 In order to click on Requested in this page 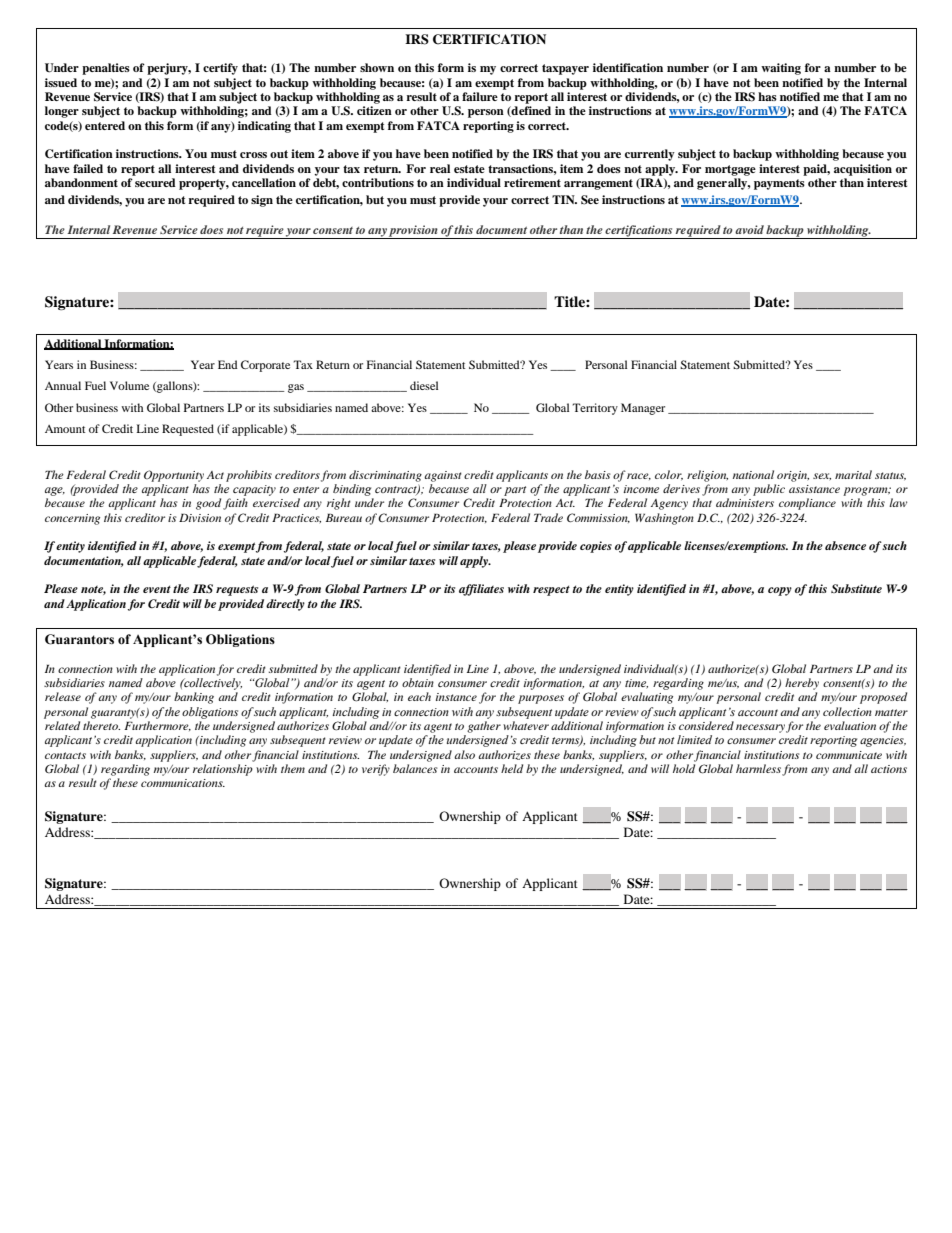, I will do `click(188, 430)`.
